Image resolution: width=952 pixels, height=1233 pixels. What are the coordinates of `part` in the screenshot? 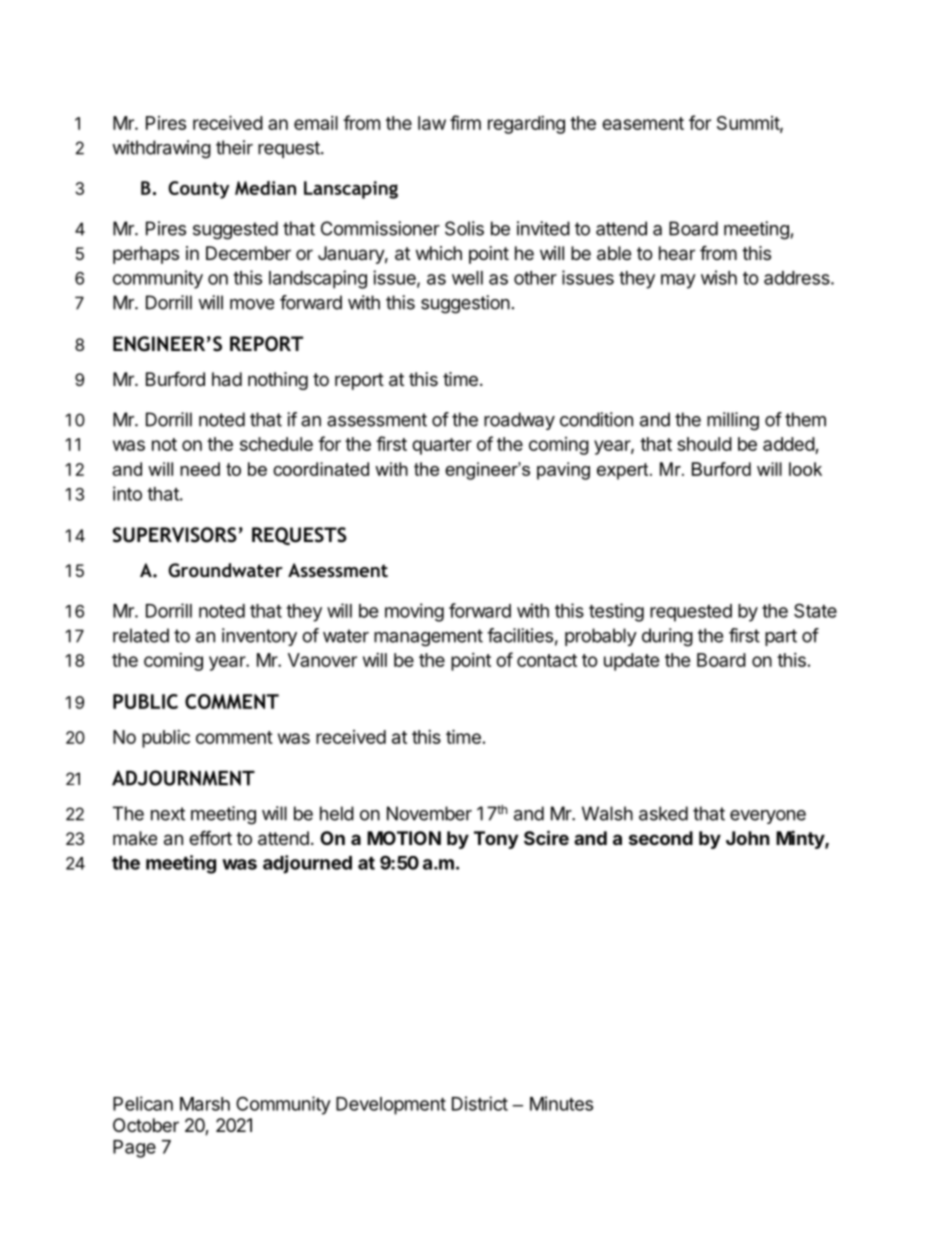 It's located at (781, 637).
